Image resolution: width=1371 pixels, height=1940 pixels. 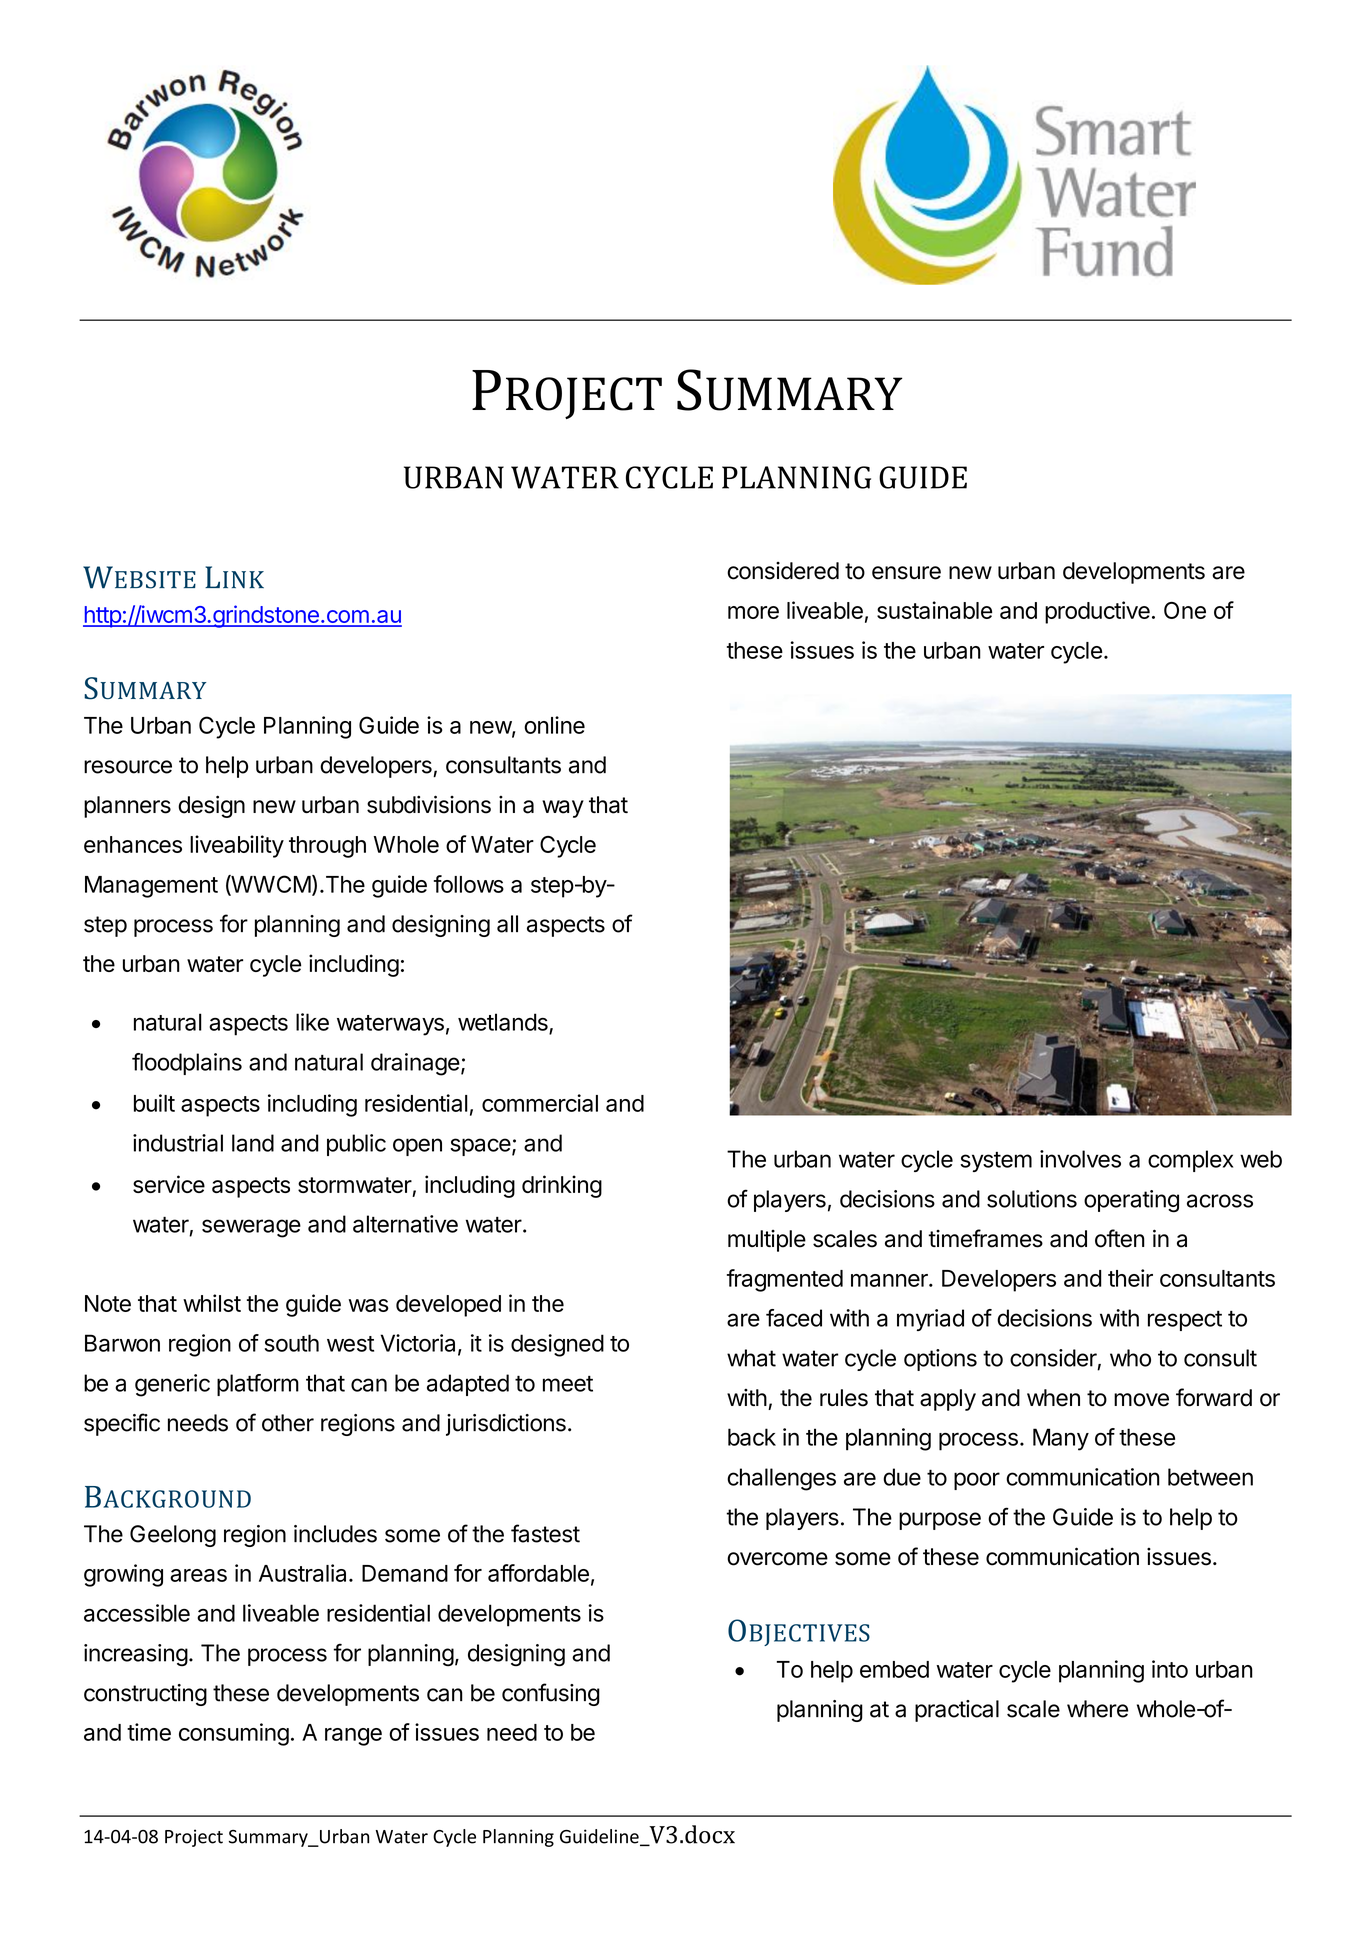 I want to click on more, so click(x=753, y=612).
